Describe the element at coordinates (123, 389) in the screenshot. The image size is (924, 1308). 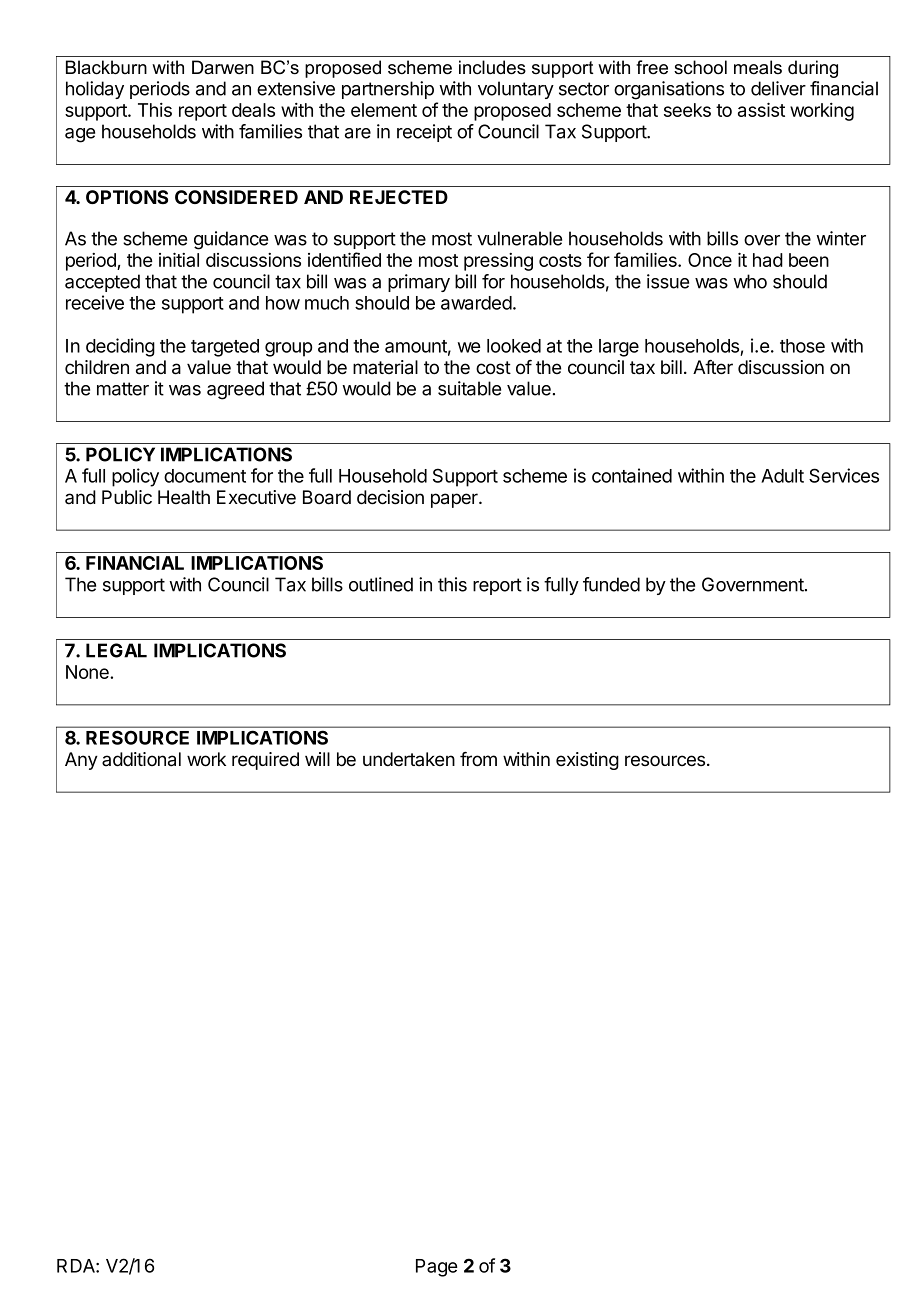
I see `matter` at that location.
